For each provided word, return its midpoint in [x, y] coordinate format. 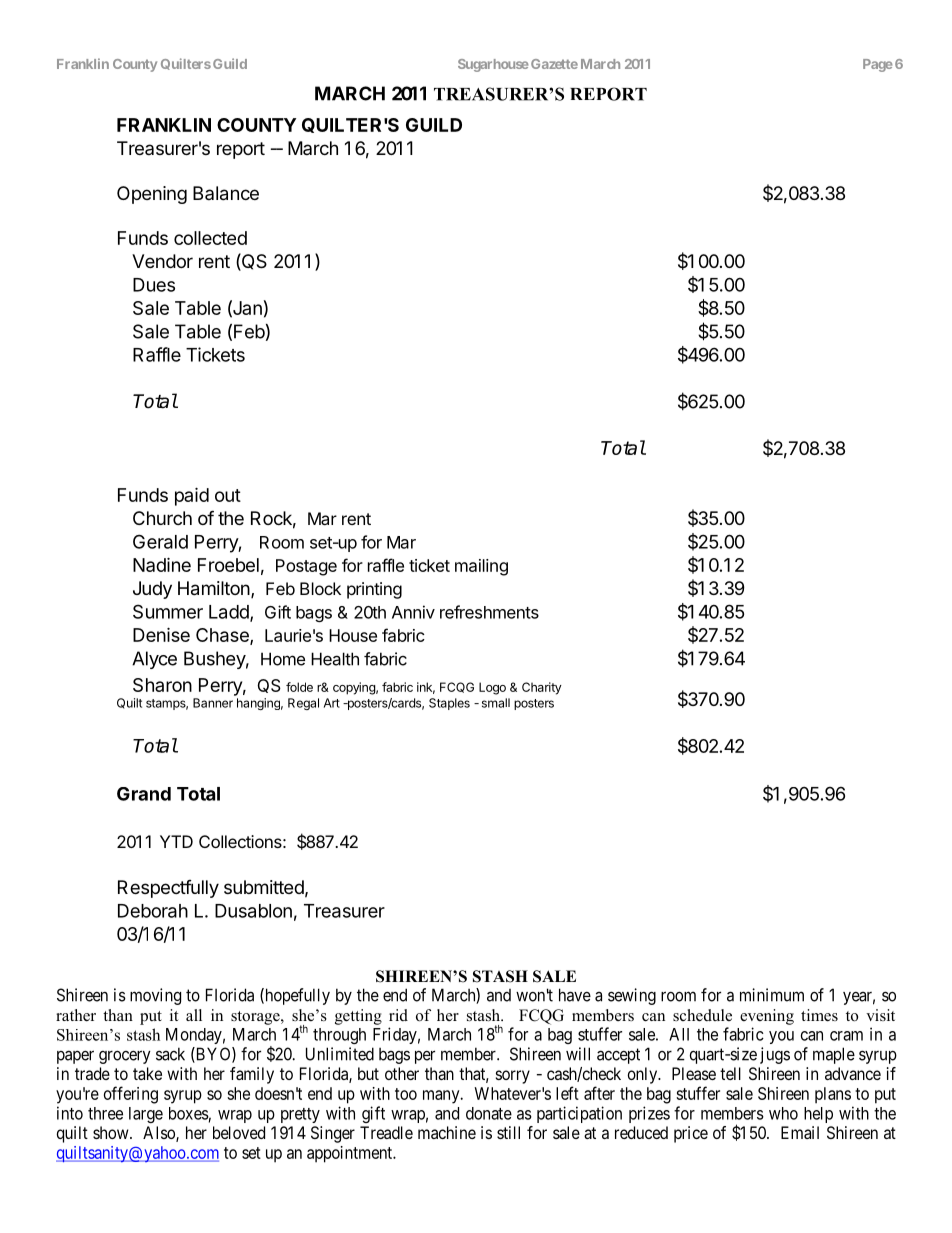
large [146, 1115]
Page [877, 65]
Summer [168, 611]
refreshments [489, 612]
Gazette [554, 64]
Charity [542, 688]
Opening [152, 195]
